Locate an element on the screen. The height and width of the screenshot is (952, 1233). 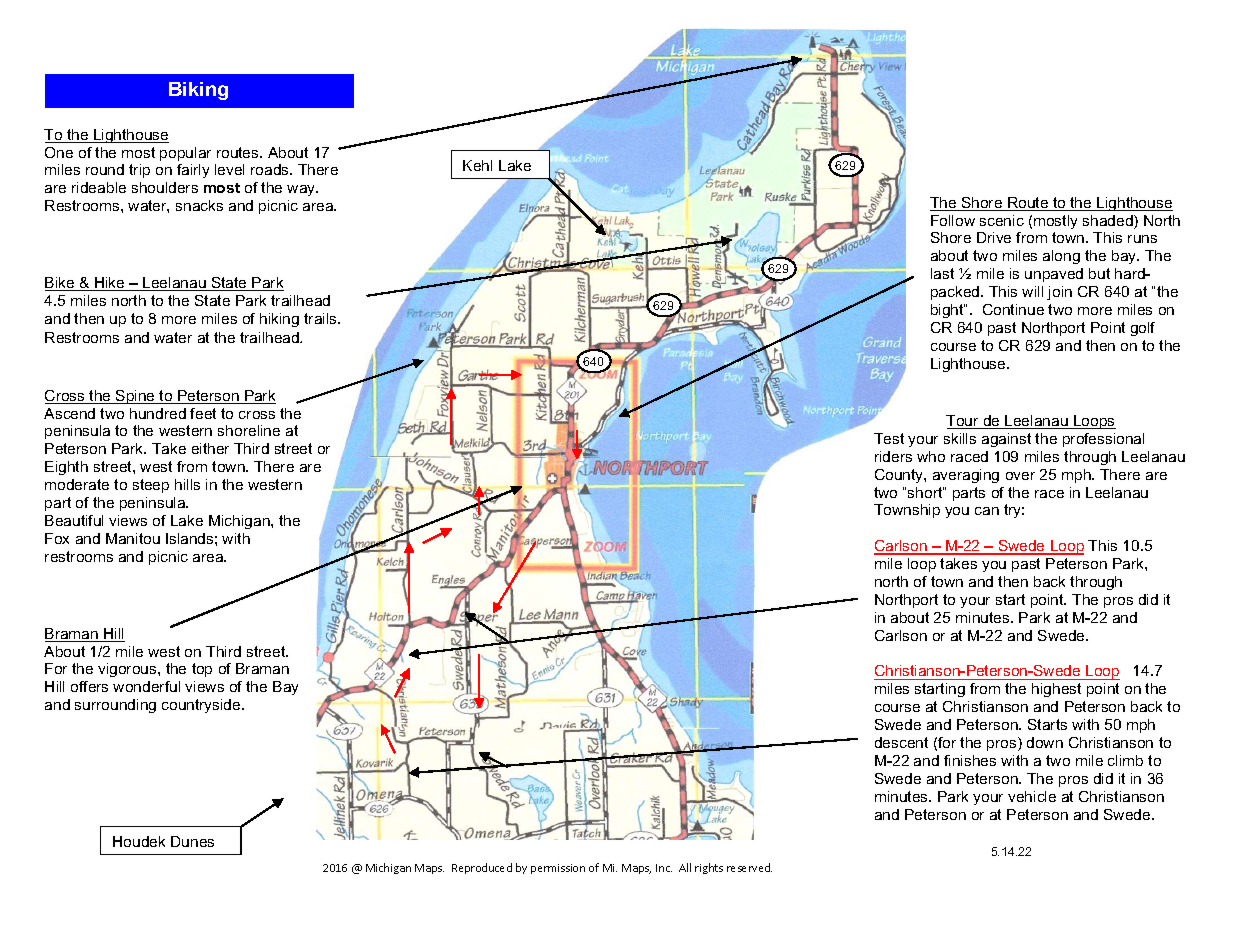
top is located at coordinates (202, 670).
